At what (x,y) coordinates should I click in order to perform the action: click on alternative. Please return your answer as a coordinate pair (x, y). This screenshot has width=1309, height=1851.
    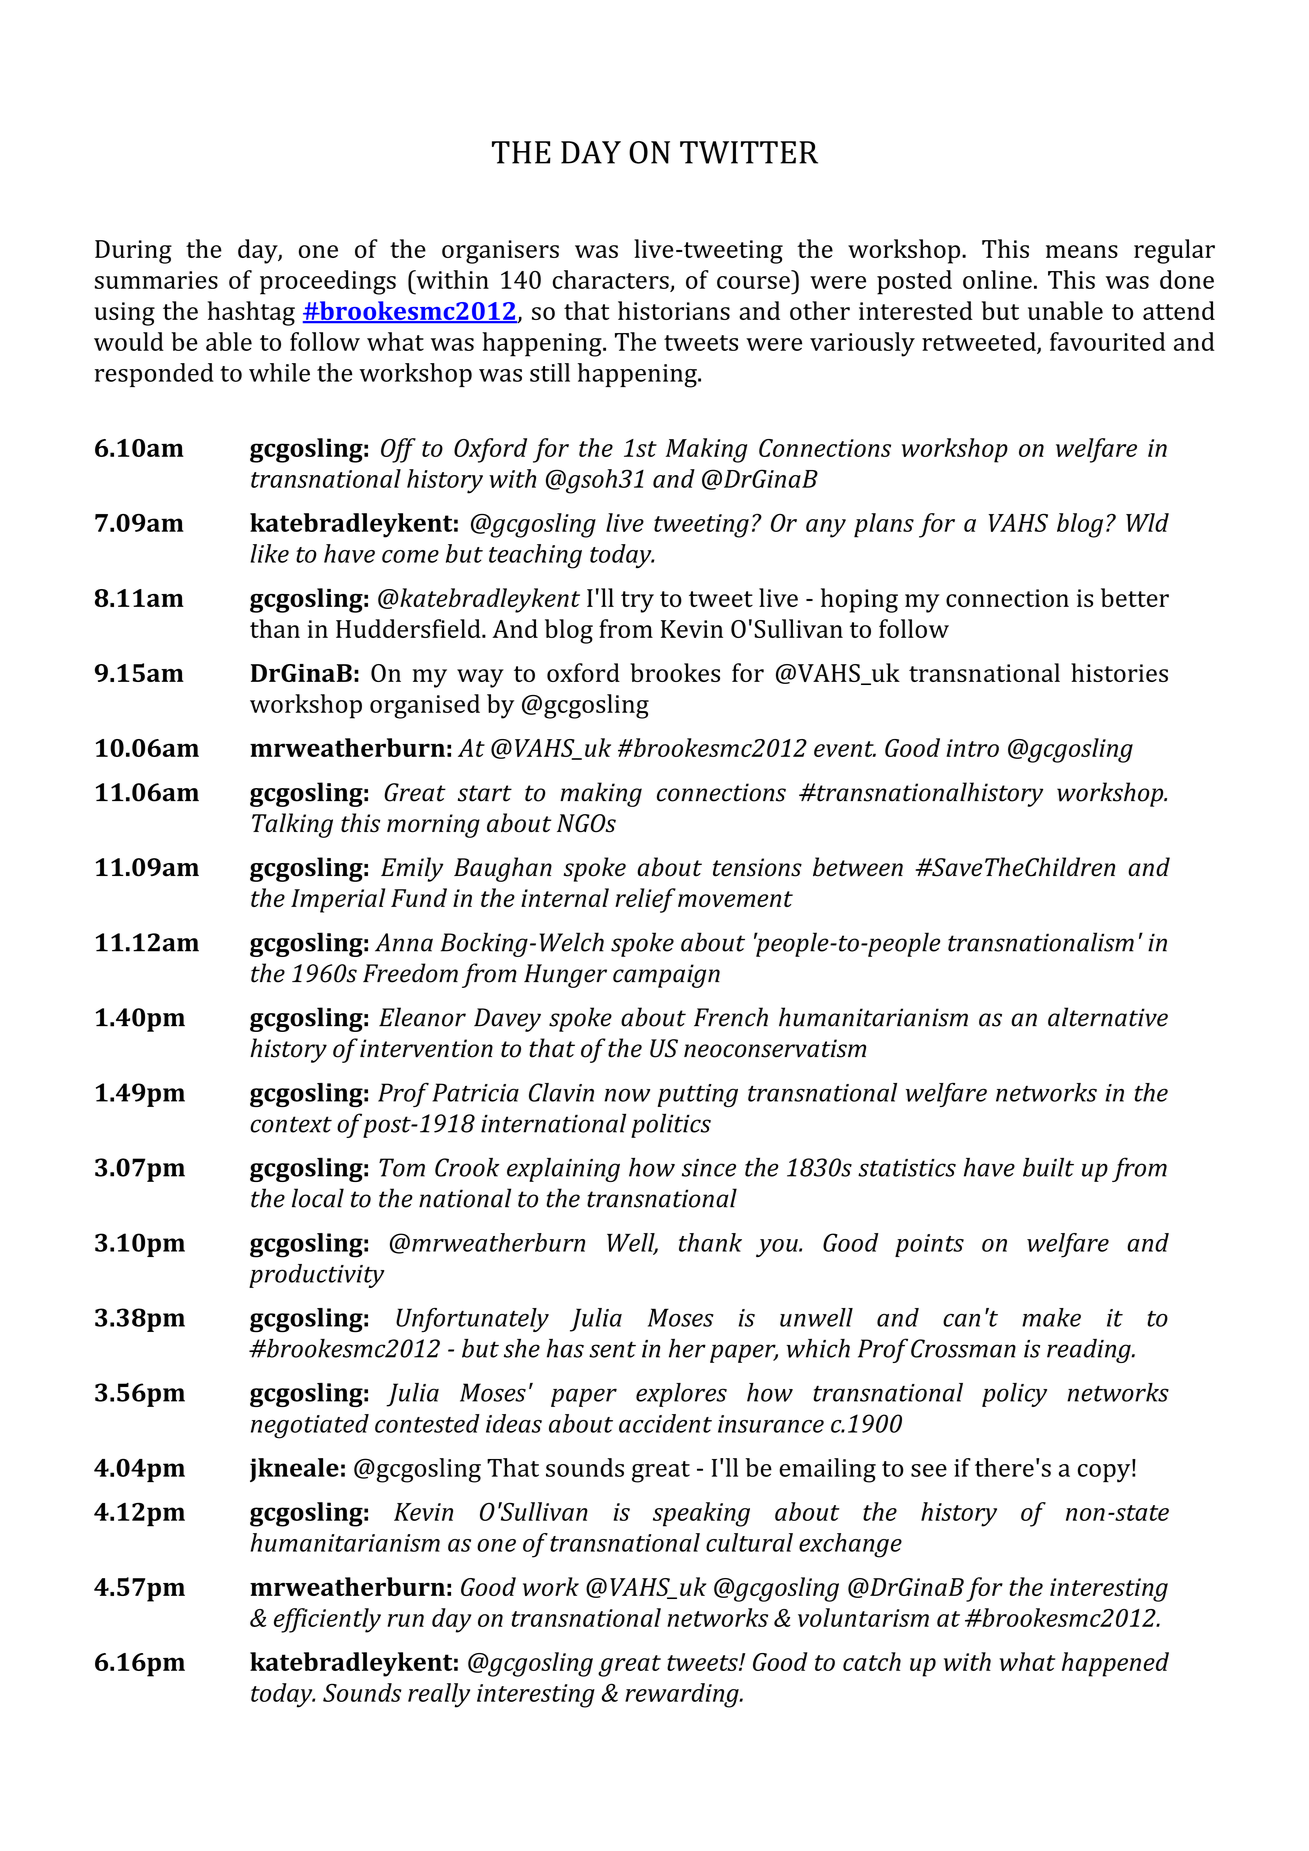
    Looking at the image, I should click on (1108, 1017).
